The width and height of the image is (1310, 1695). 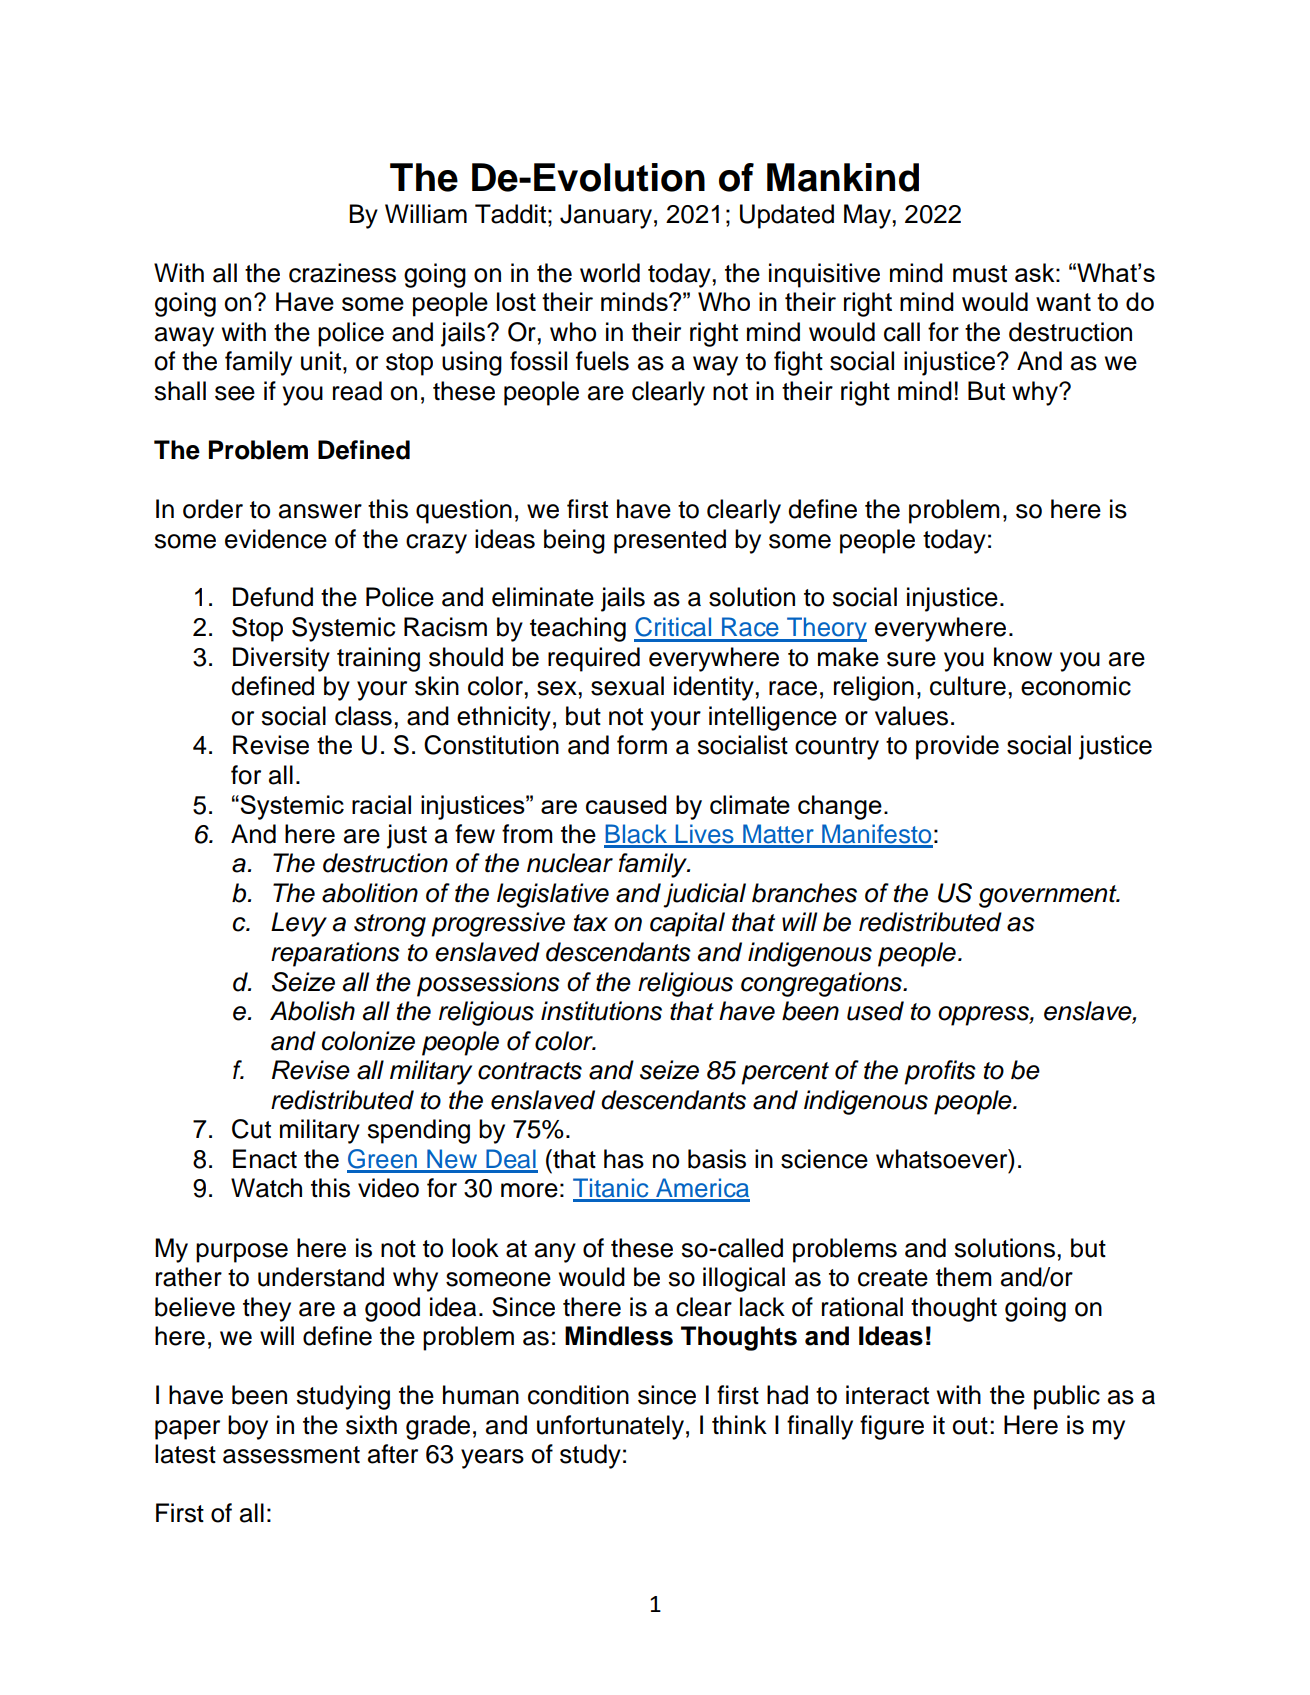 I want to click on unfortunately, so click(x=610, y=1427).
